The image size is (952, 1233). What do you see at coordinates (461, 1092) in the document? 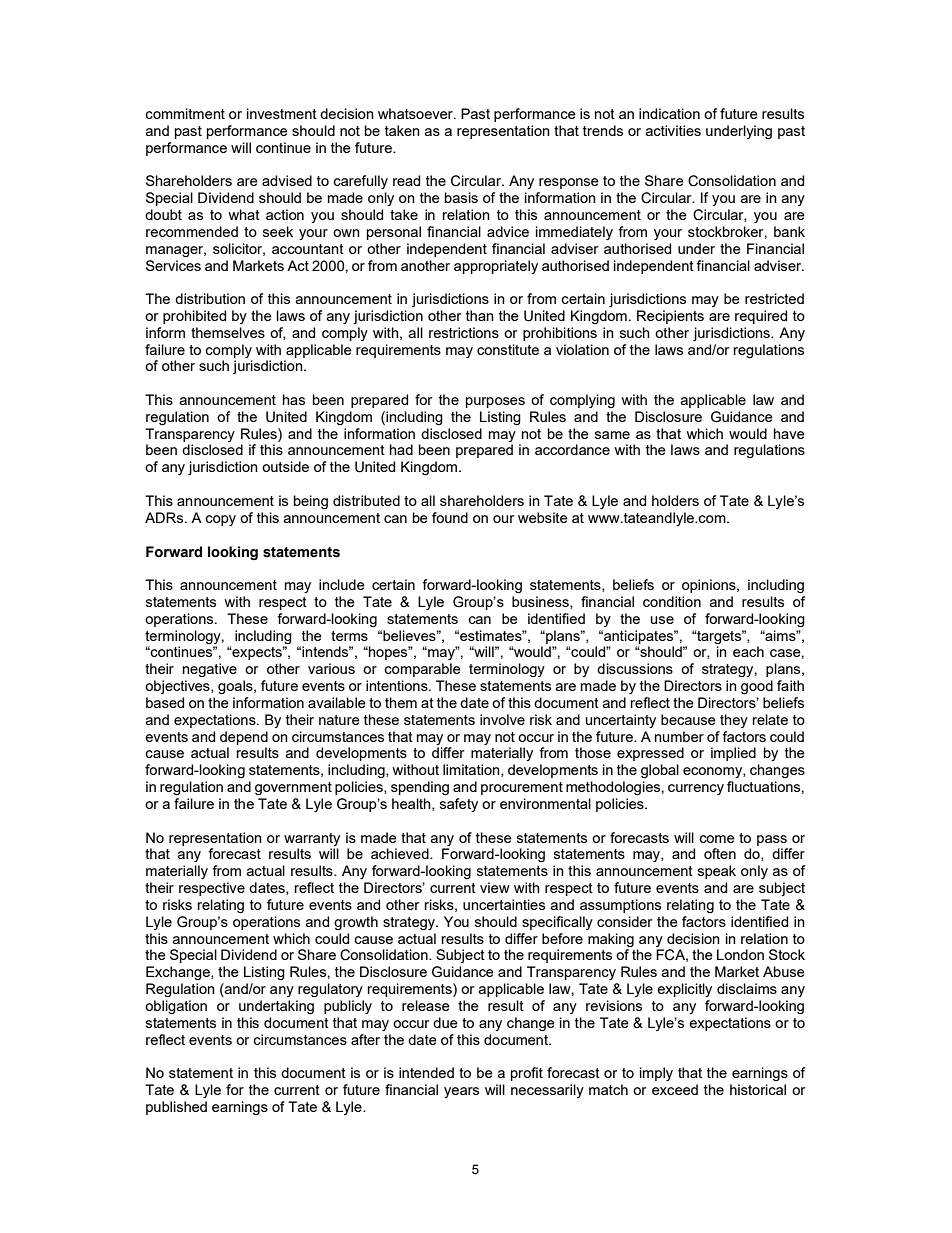
I see `years` at bounding box center [461, 1092].
